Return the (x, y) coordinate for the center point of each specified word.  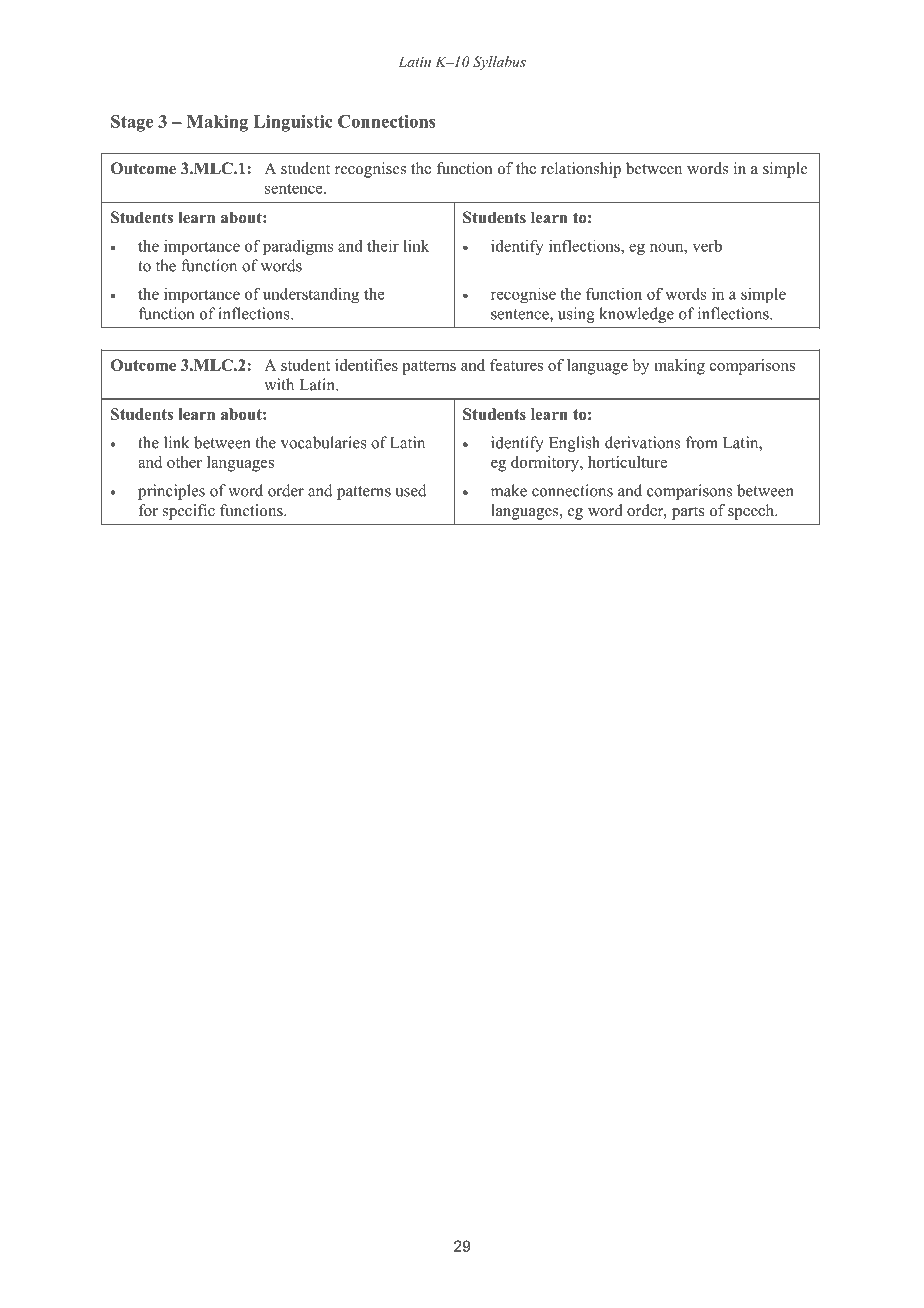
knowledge (636, 315)
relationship (581, 170)
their (383, 245)
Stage (132, 123)
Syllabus (499, 63)
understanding (311, 295)
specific (189, 512)
